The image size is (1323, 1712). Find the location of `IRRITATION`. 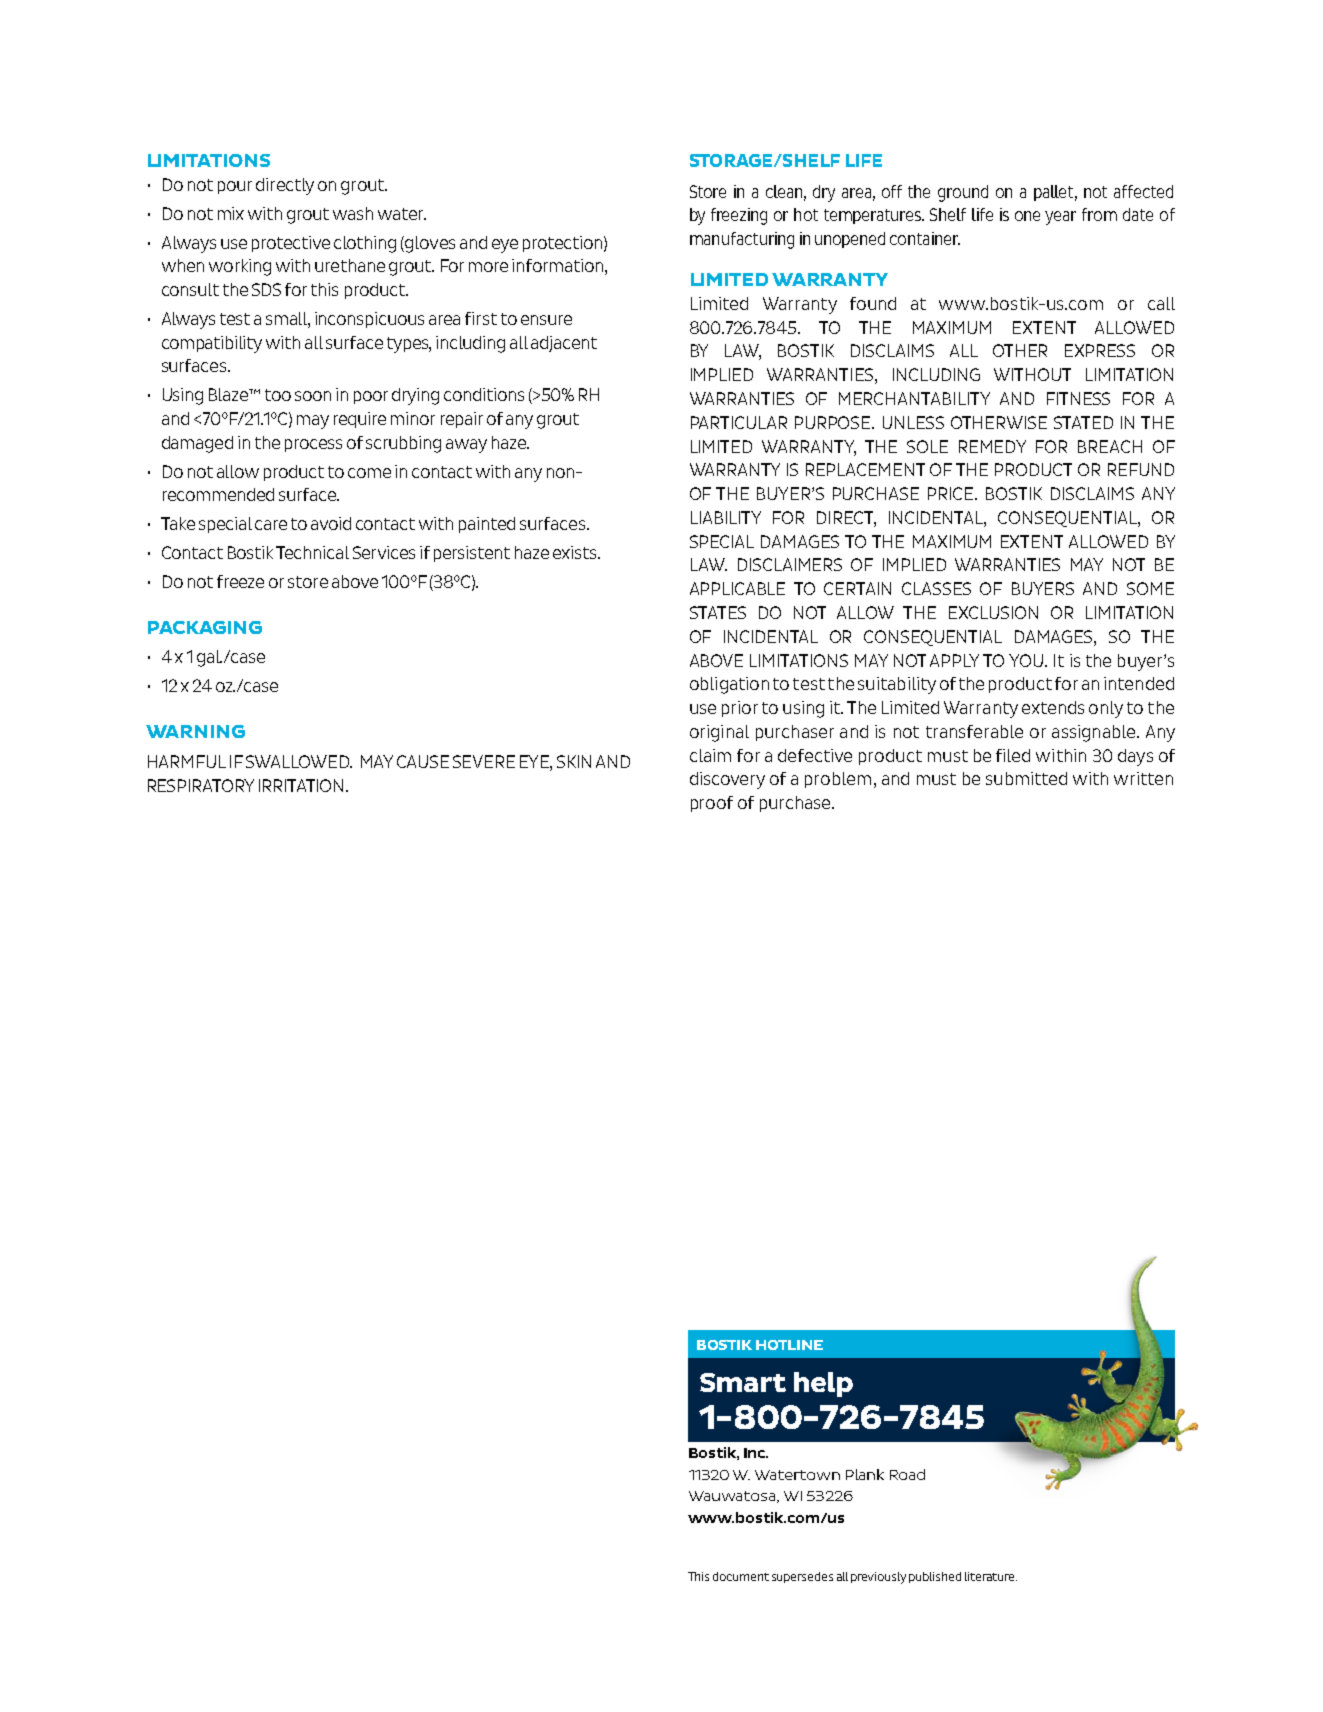

IRRITATION is located at coordinates (303, 785).
